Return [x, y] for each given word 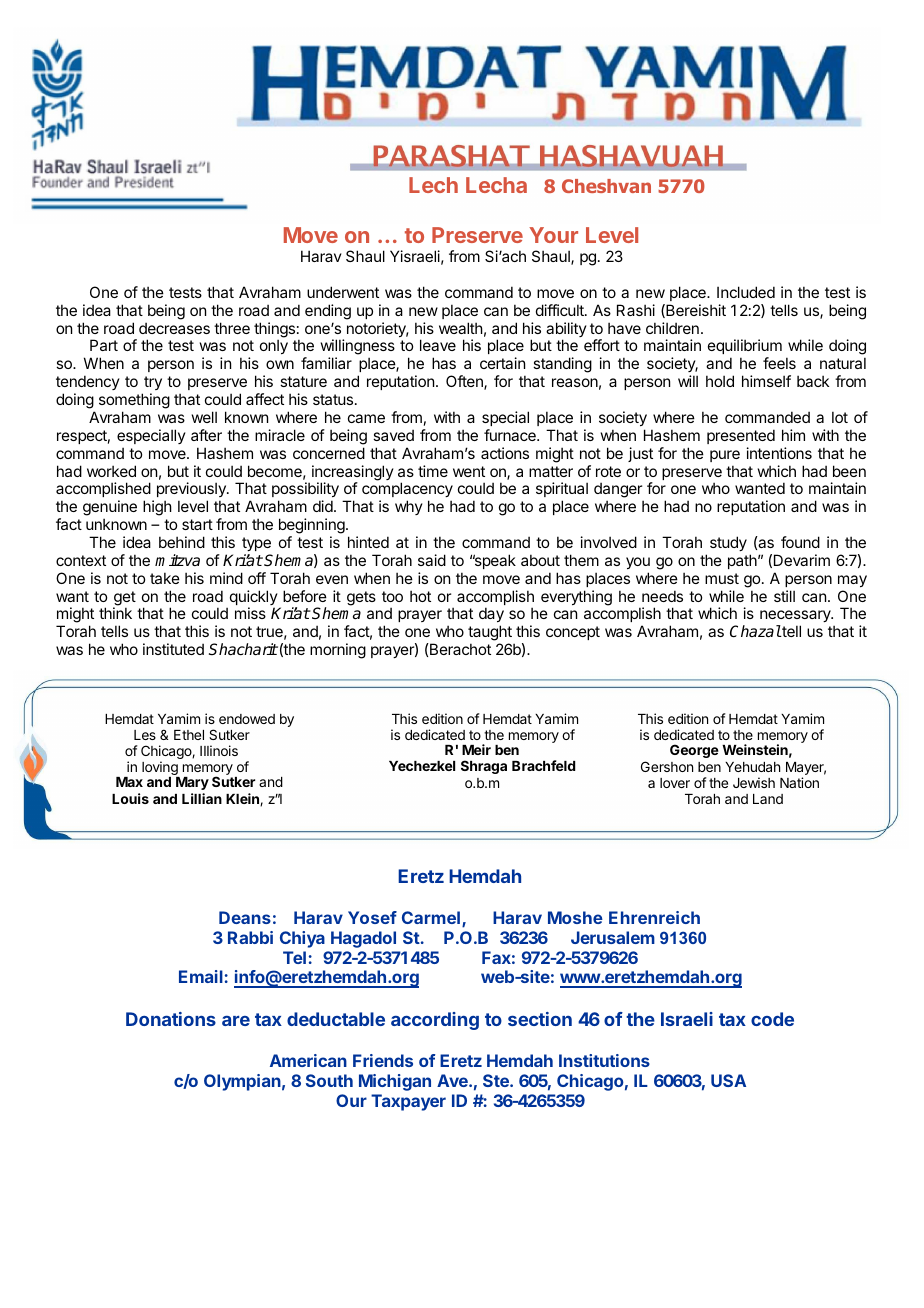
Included [746, 292]
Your [553, 235]
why [409, 507]
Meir [476, 749]
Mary [192, 783]
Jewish [754, 782]
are [236, 1020]
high [157, 508]
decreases [174, 328]
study [728, 543]
